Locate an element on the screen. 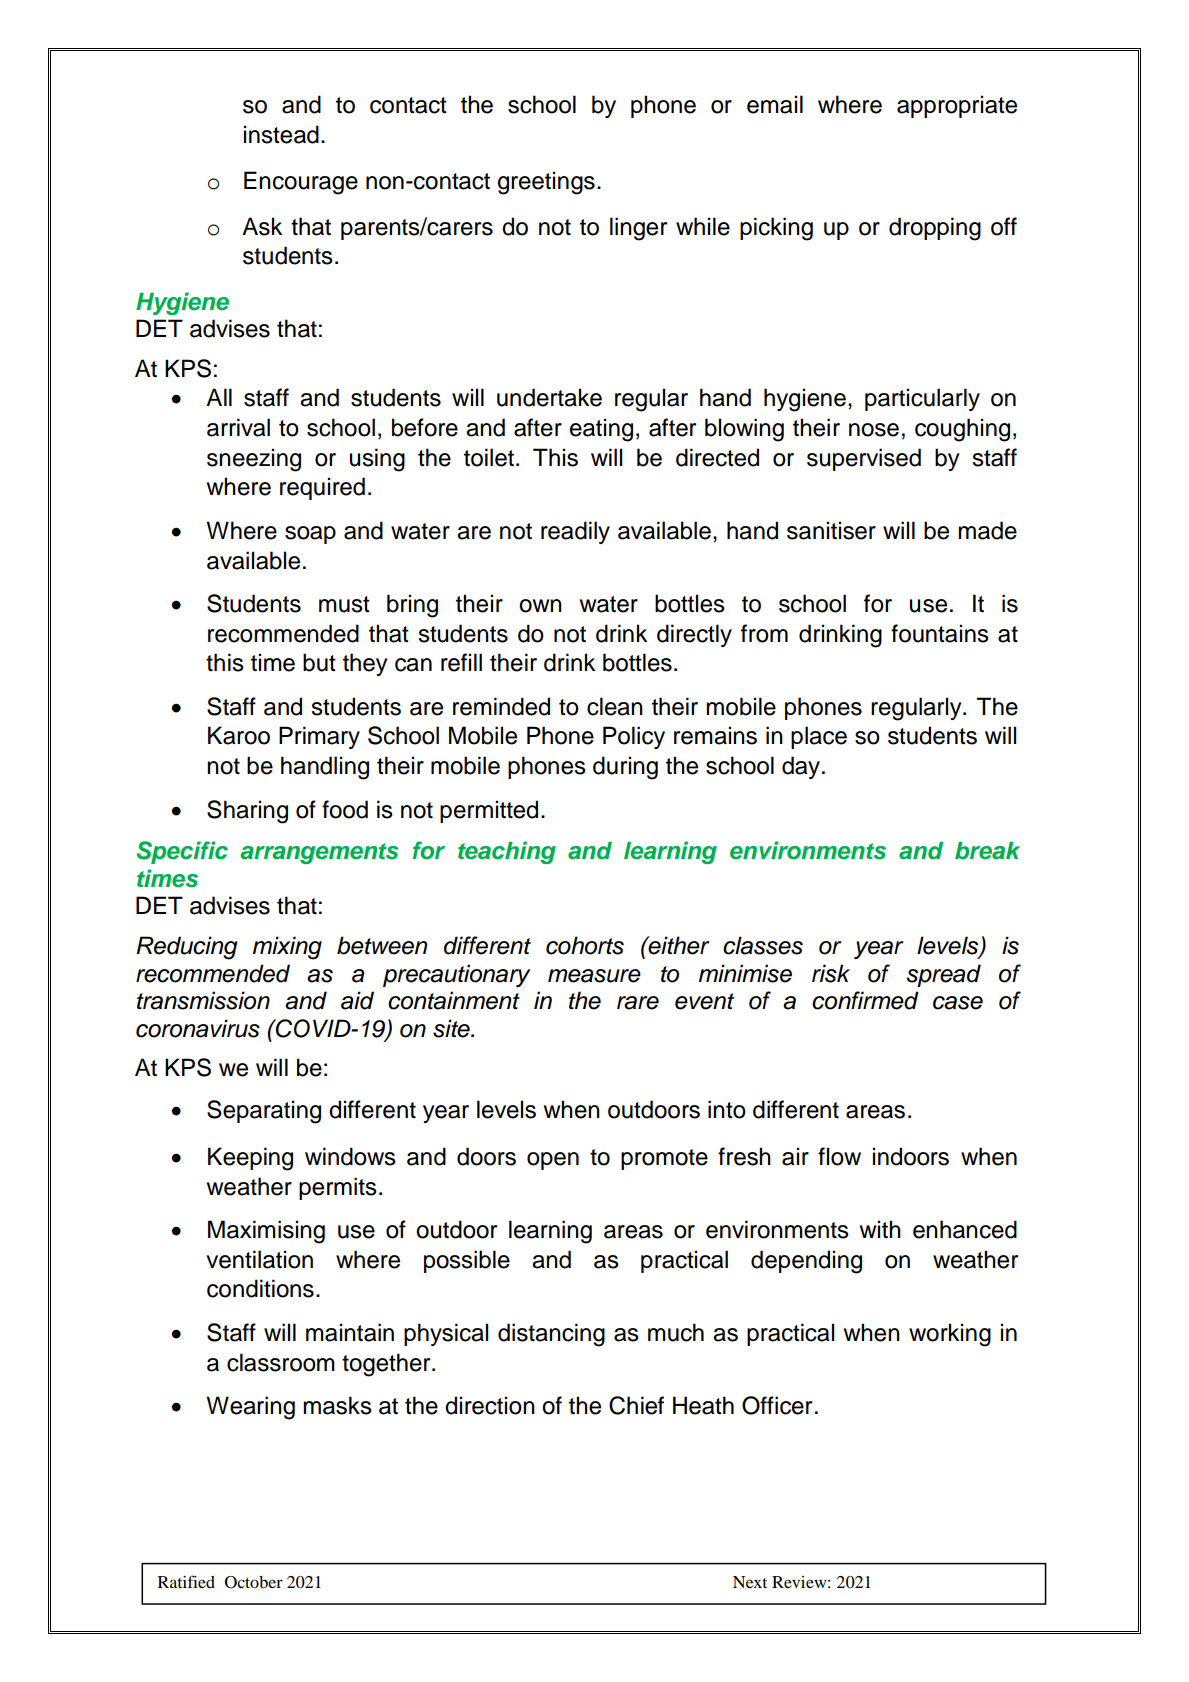 Image resolution: width=1189 pixels, height=1682 pixels. instead is located at coordinates (281, 134).
